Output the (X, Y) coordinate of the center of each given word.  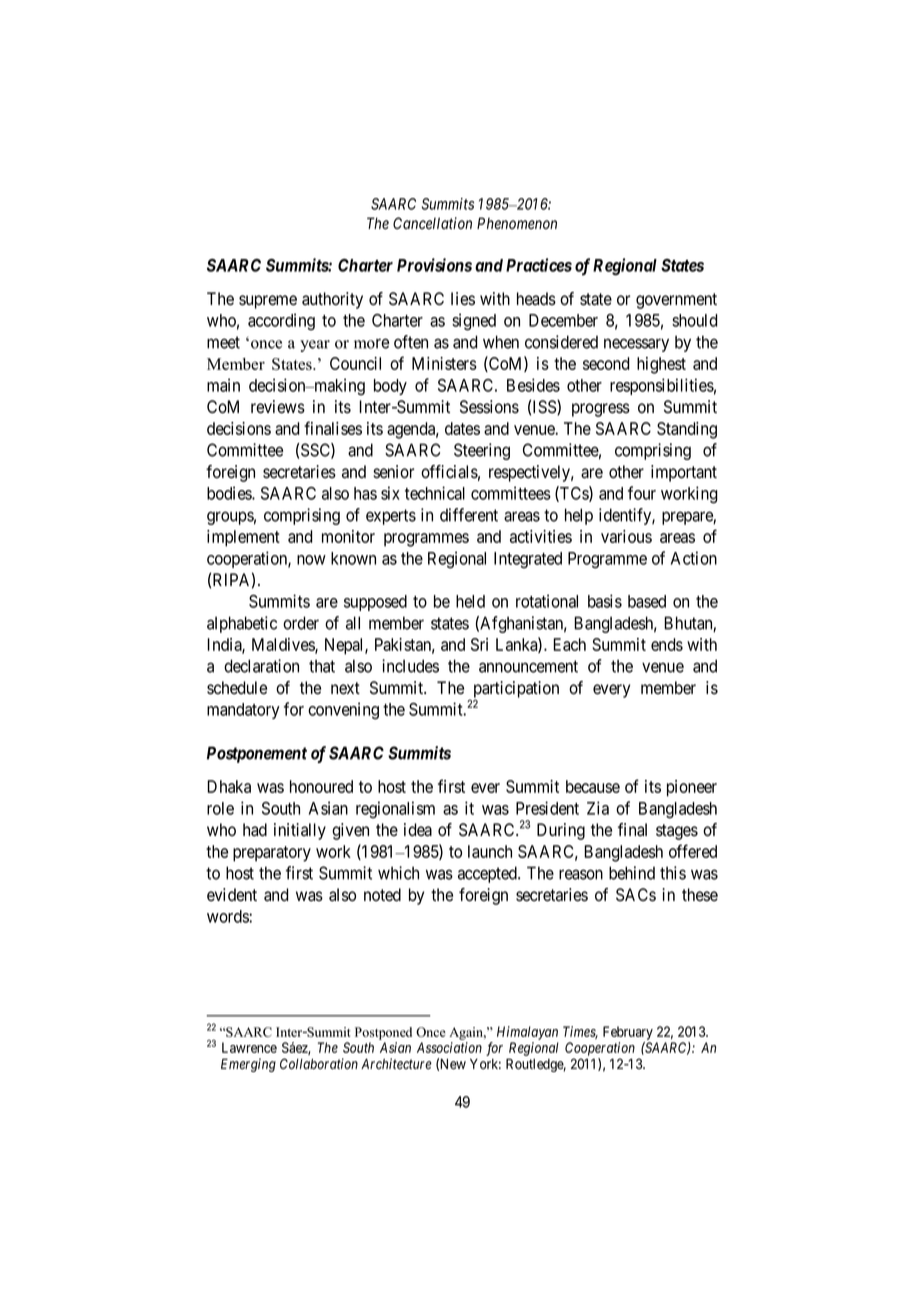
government (676, 301)
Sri (479, 644)
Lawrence (249, 1047)
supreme (268, 302)
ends (667, 644)
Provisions (434, 265)
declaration (261, 666)
